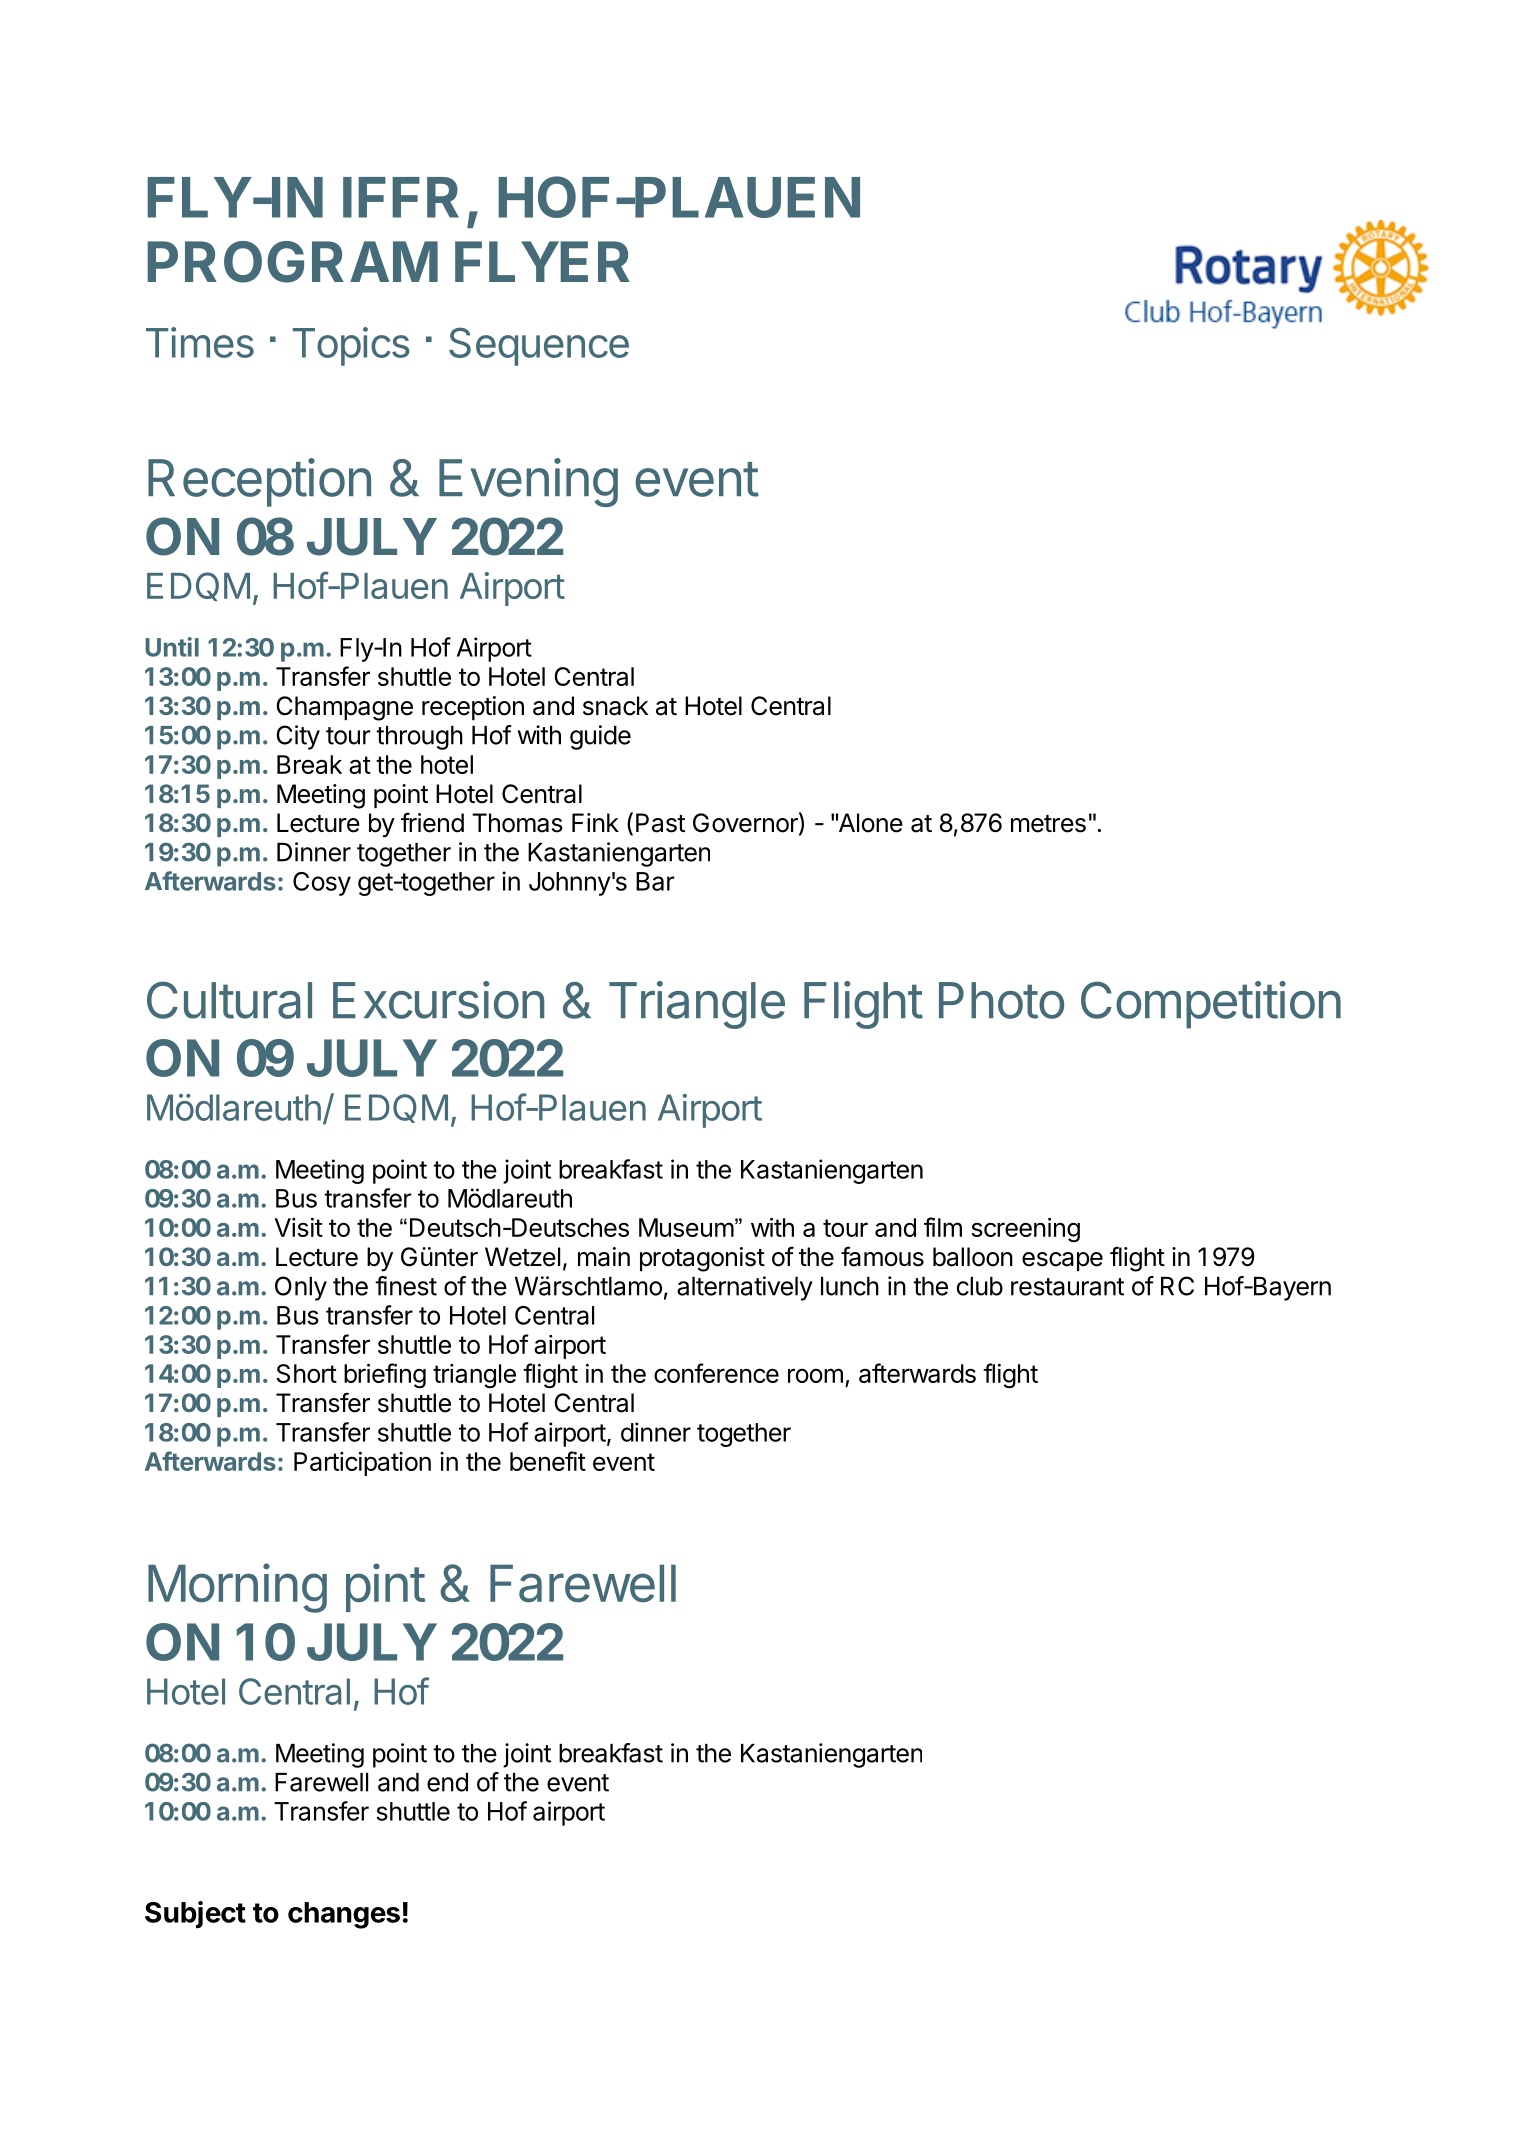 The height and width of the document is (2140, 1513). What do you see at coordinates (322, 884) in the document?
I see `Cosy` at bounding box center [322, 884].
